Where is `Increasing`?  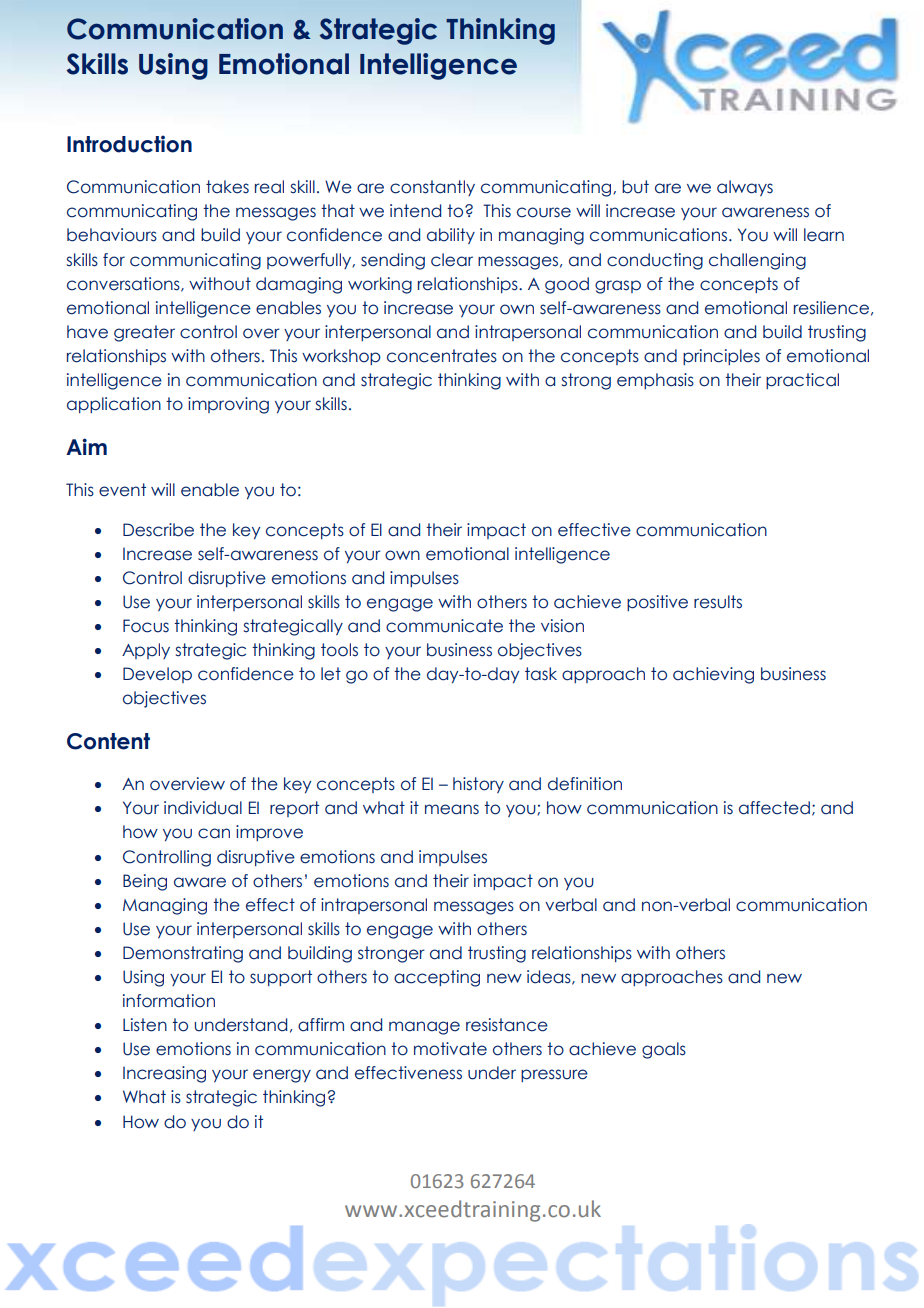
Increasing is located at coordinates (164, 1074).
